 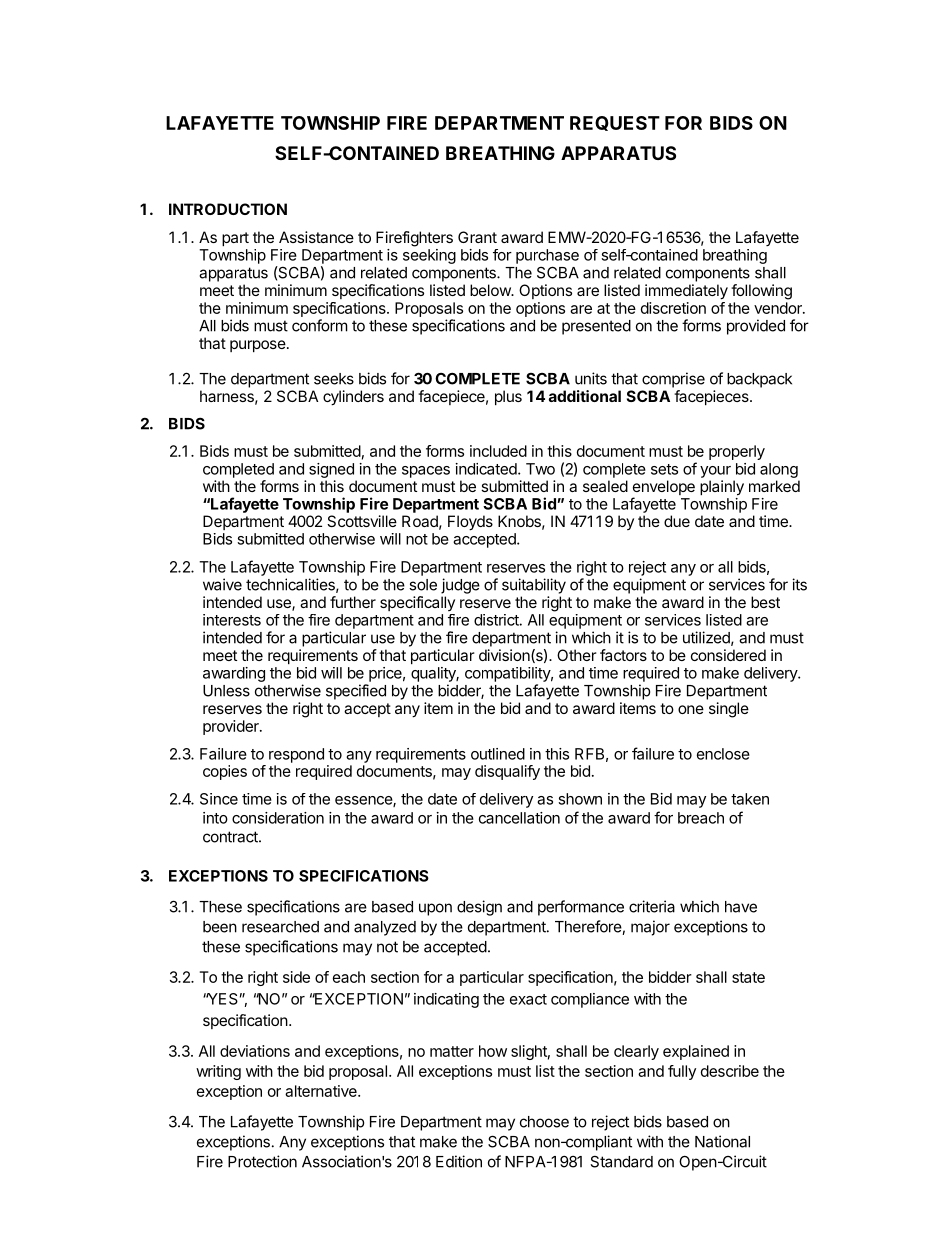 I want to click on interests, so click(x=232, y=620).
